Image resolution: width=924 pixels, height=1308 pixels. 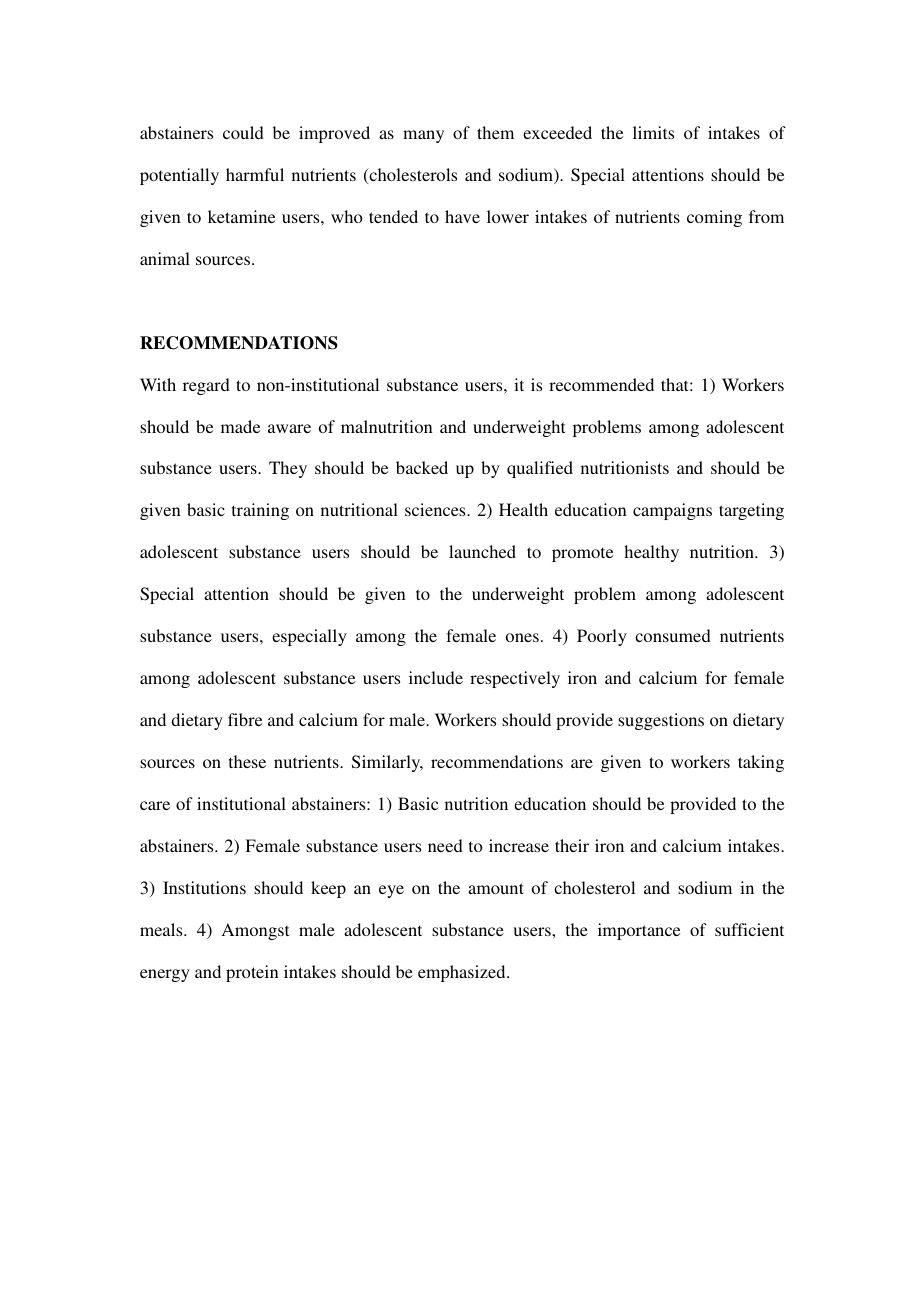 What do you see at coordinates (255, 174) in the page?
I see `harmful` at bounding box center [255, 174].
